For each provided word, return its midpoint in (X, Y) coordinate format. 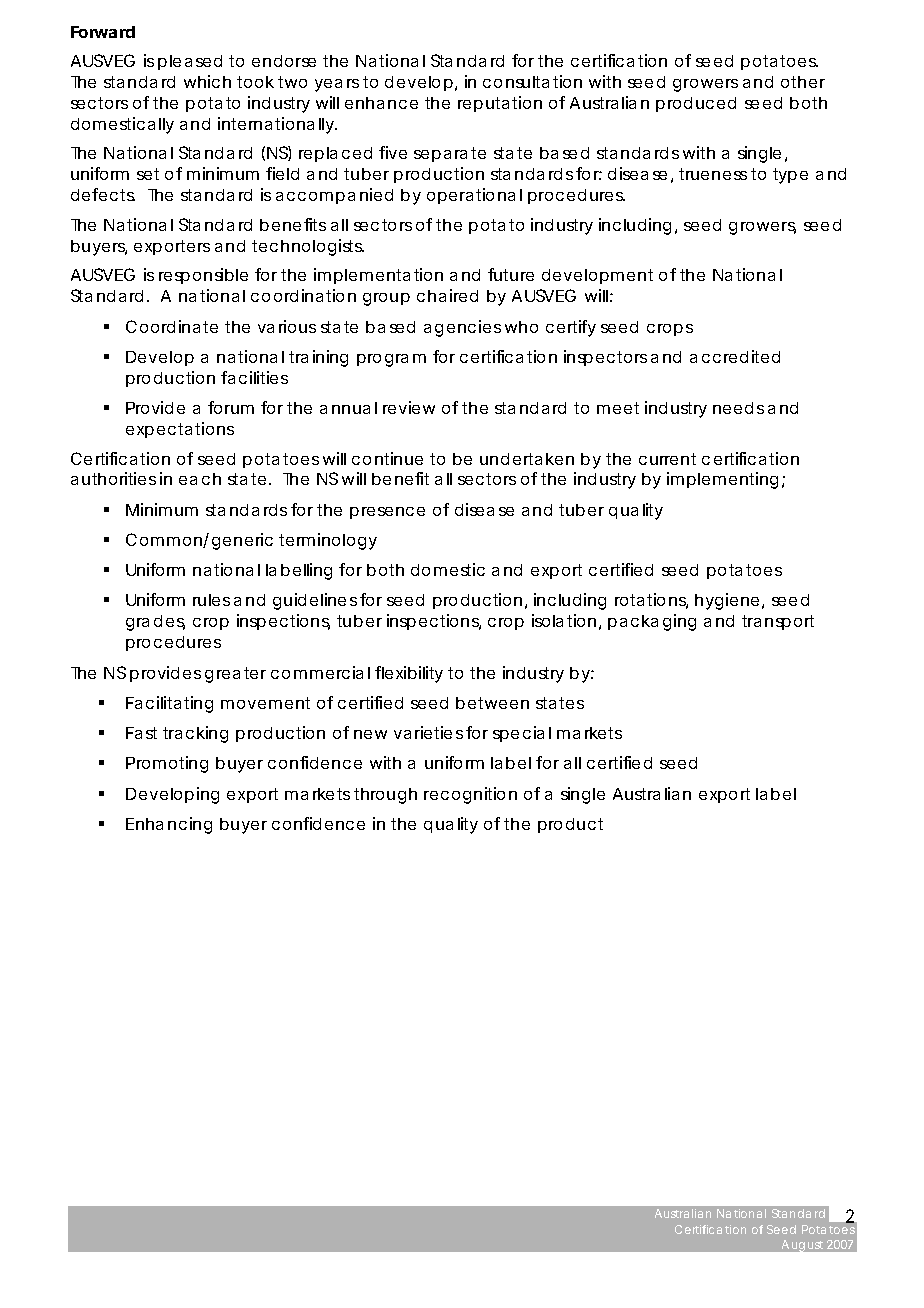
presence (387, 513)
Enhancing (169, 825)
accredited (735, 356)
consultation (532, 81)
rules (211, 600)
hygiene (727, 601)
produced (696, 104)
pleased (190, 62)
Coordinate (172, 326)
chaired (447, 295)
